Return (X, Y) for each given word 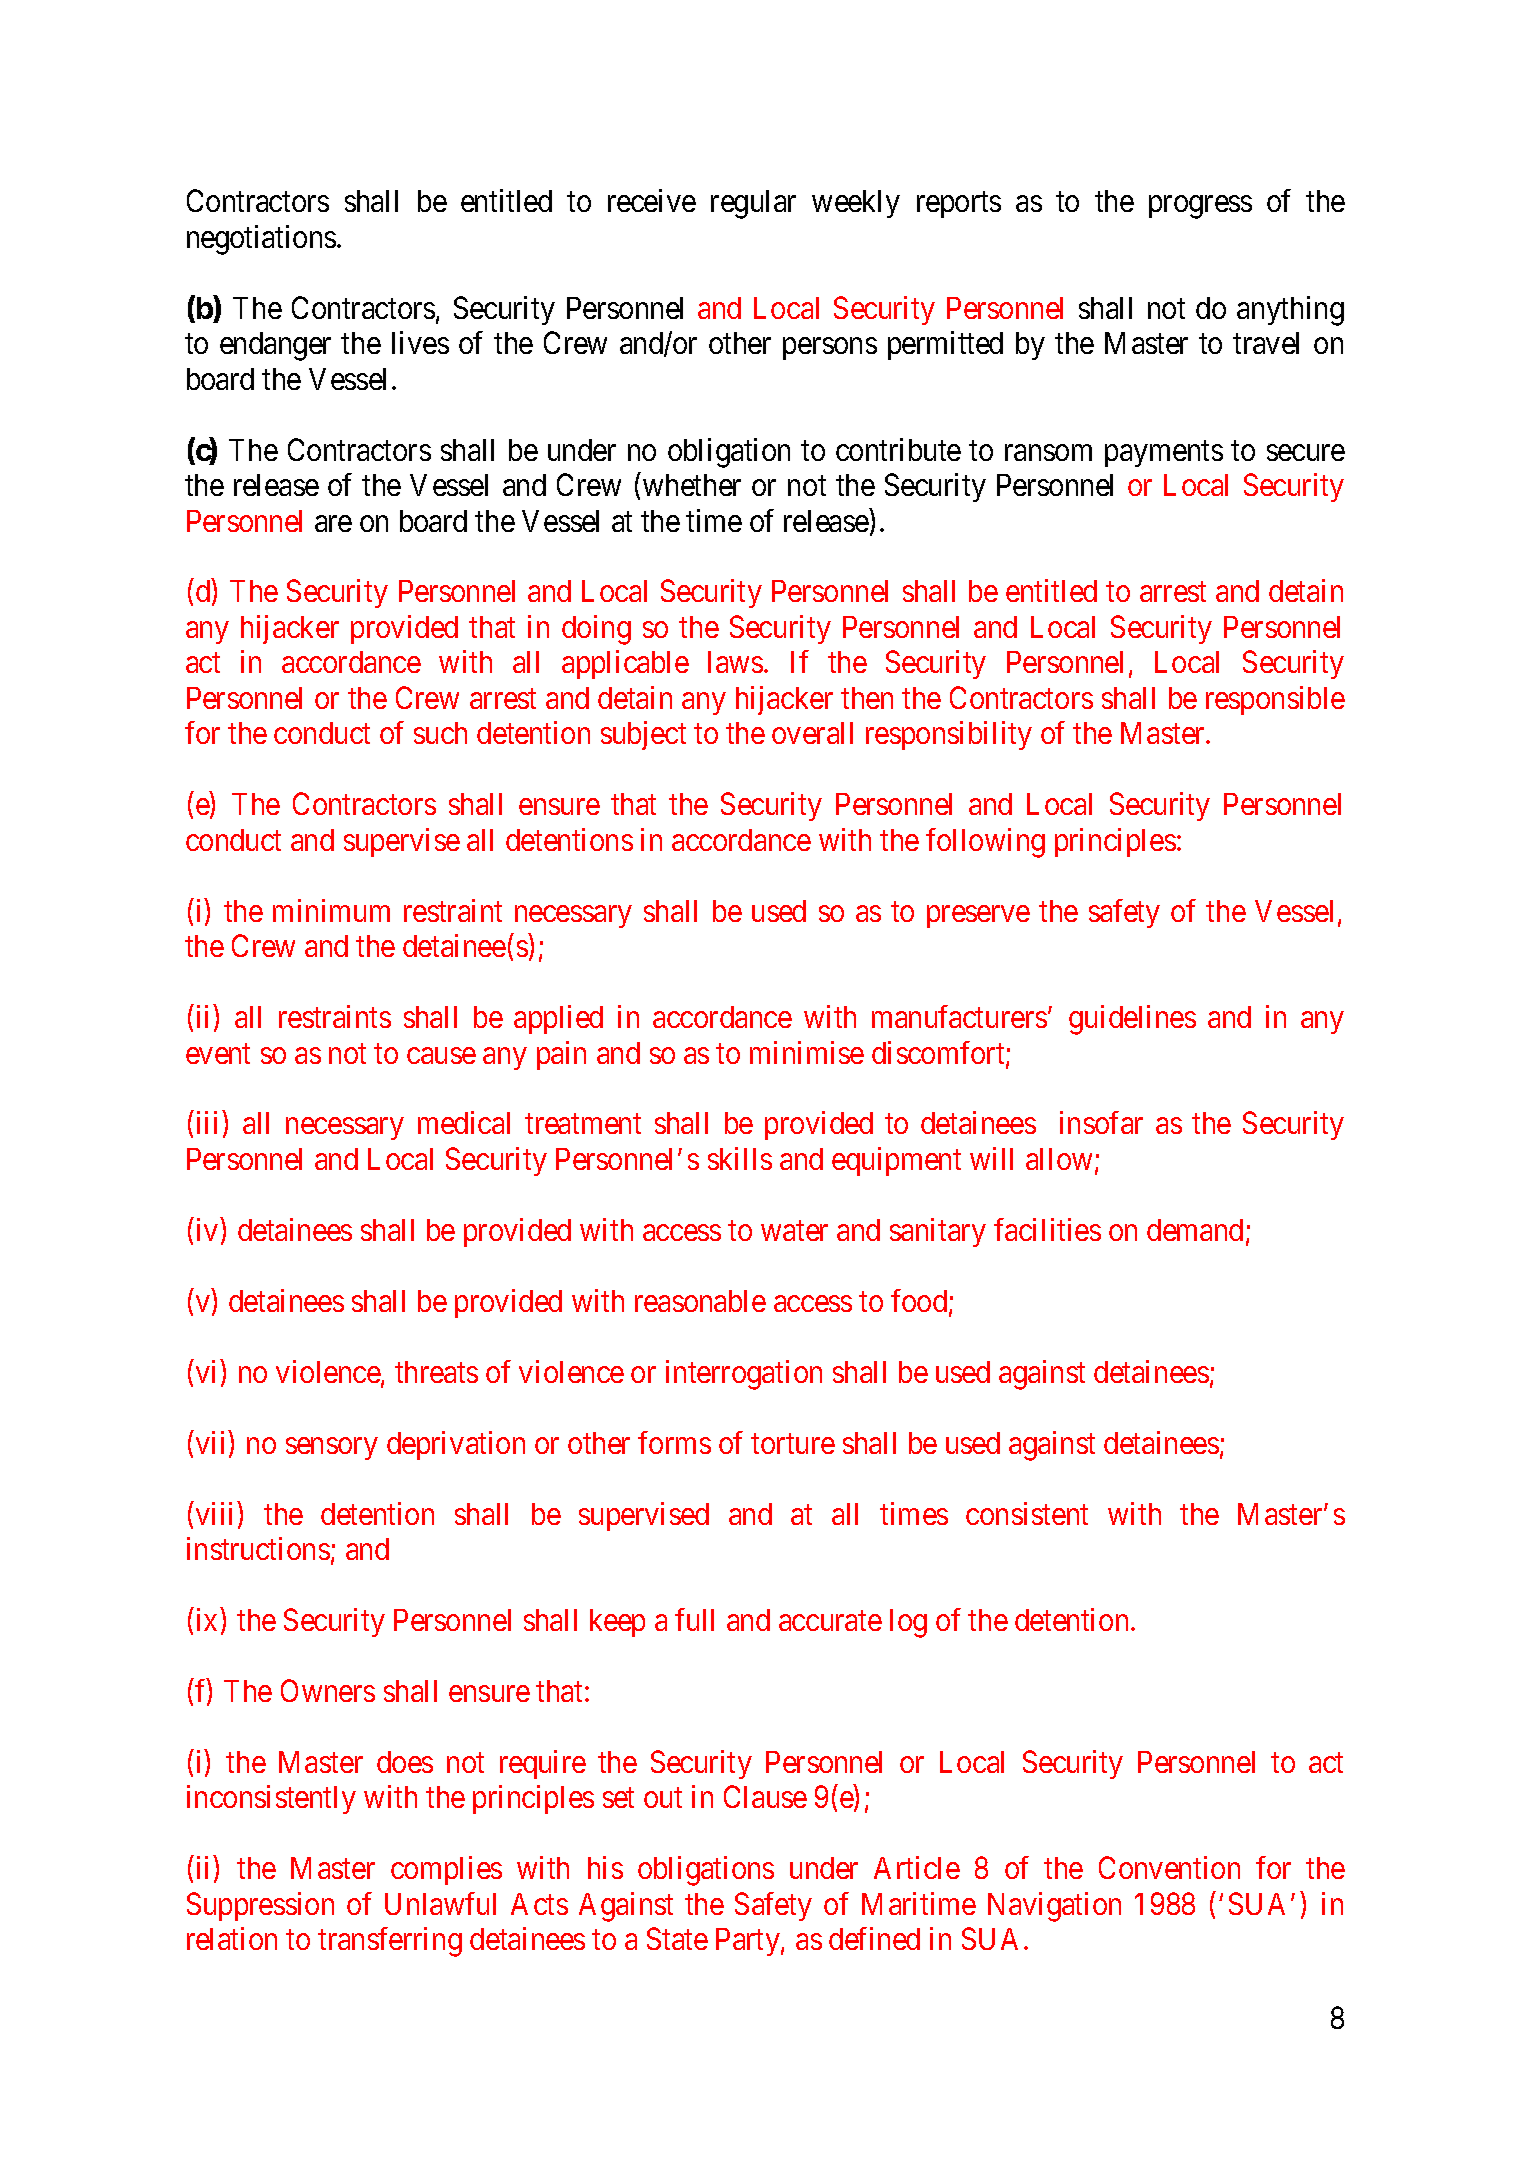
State (677, 1938)
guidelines (1132, 1020)
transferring (390, 1942)
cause (441, 1055)
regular (753, 204)
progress (1200, 207)
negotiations (261, 240)
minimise (807, 1052)
